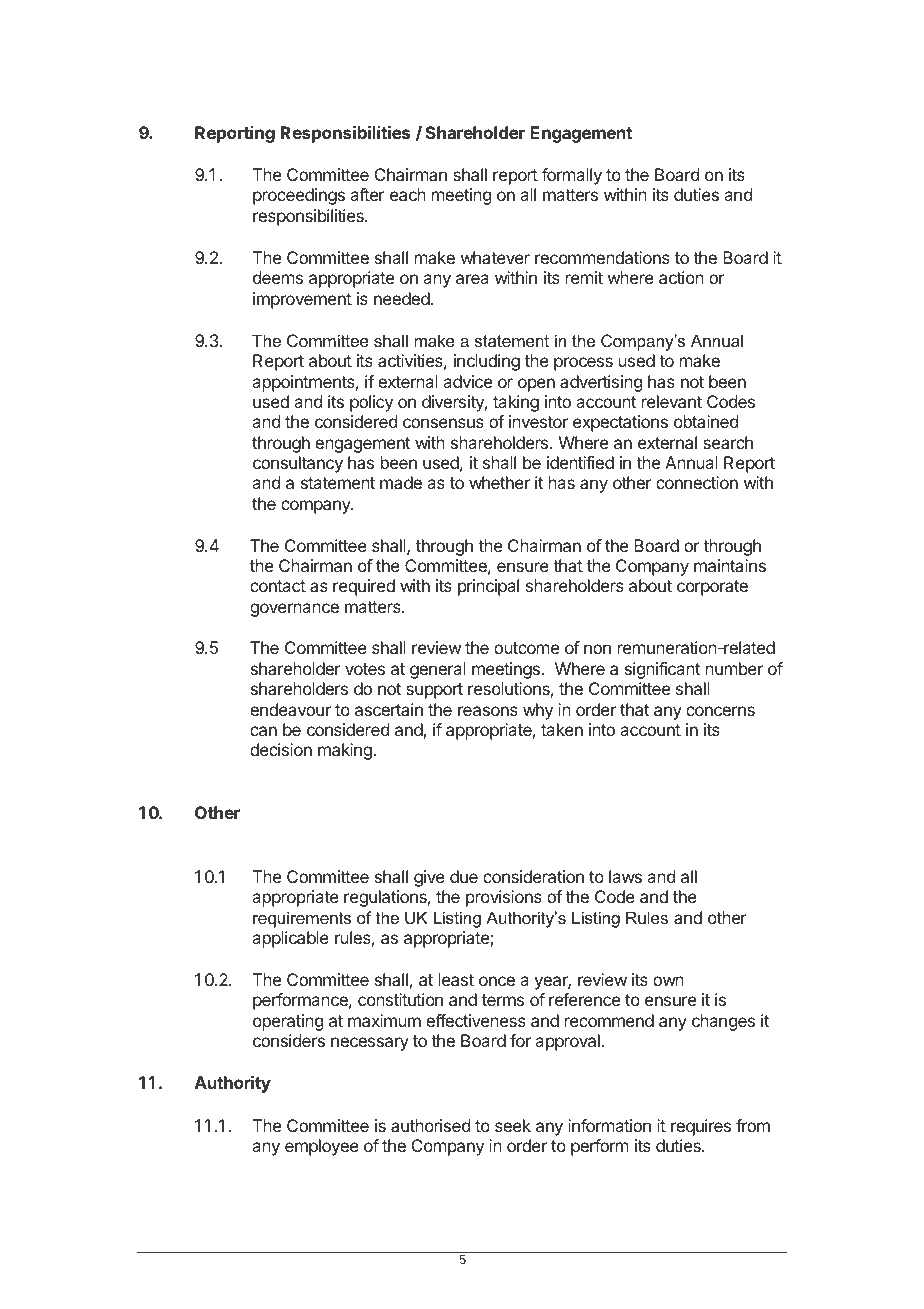 This image has width=924, height=1309. What do you see at coordinates (533, 876) in the image?
I see `consideration` at bounding box center [533, 876].
